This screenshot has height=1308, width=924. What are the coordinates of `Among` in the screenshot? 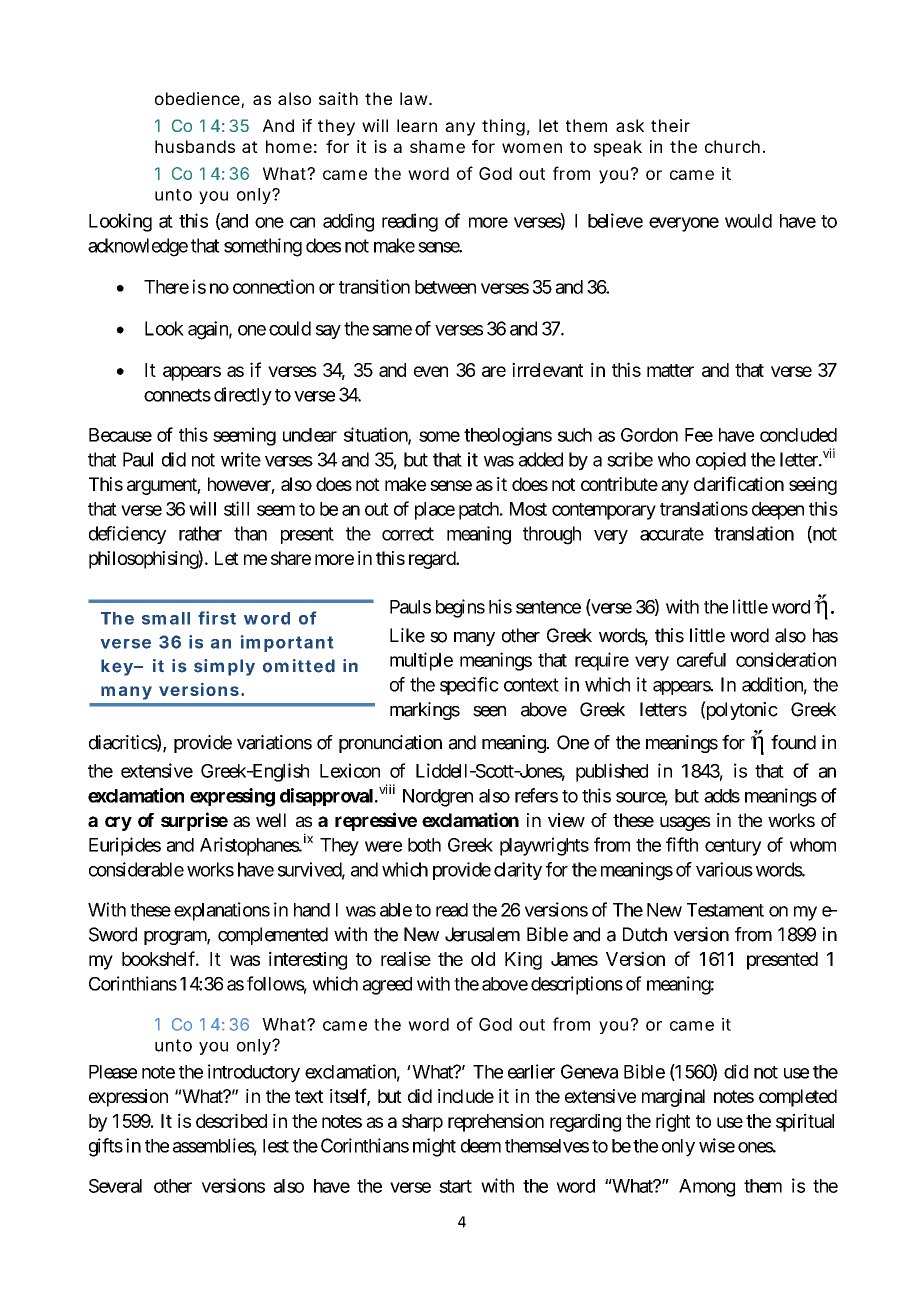 It's located at (707, 1188).
